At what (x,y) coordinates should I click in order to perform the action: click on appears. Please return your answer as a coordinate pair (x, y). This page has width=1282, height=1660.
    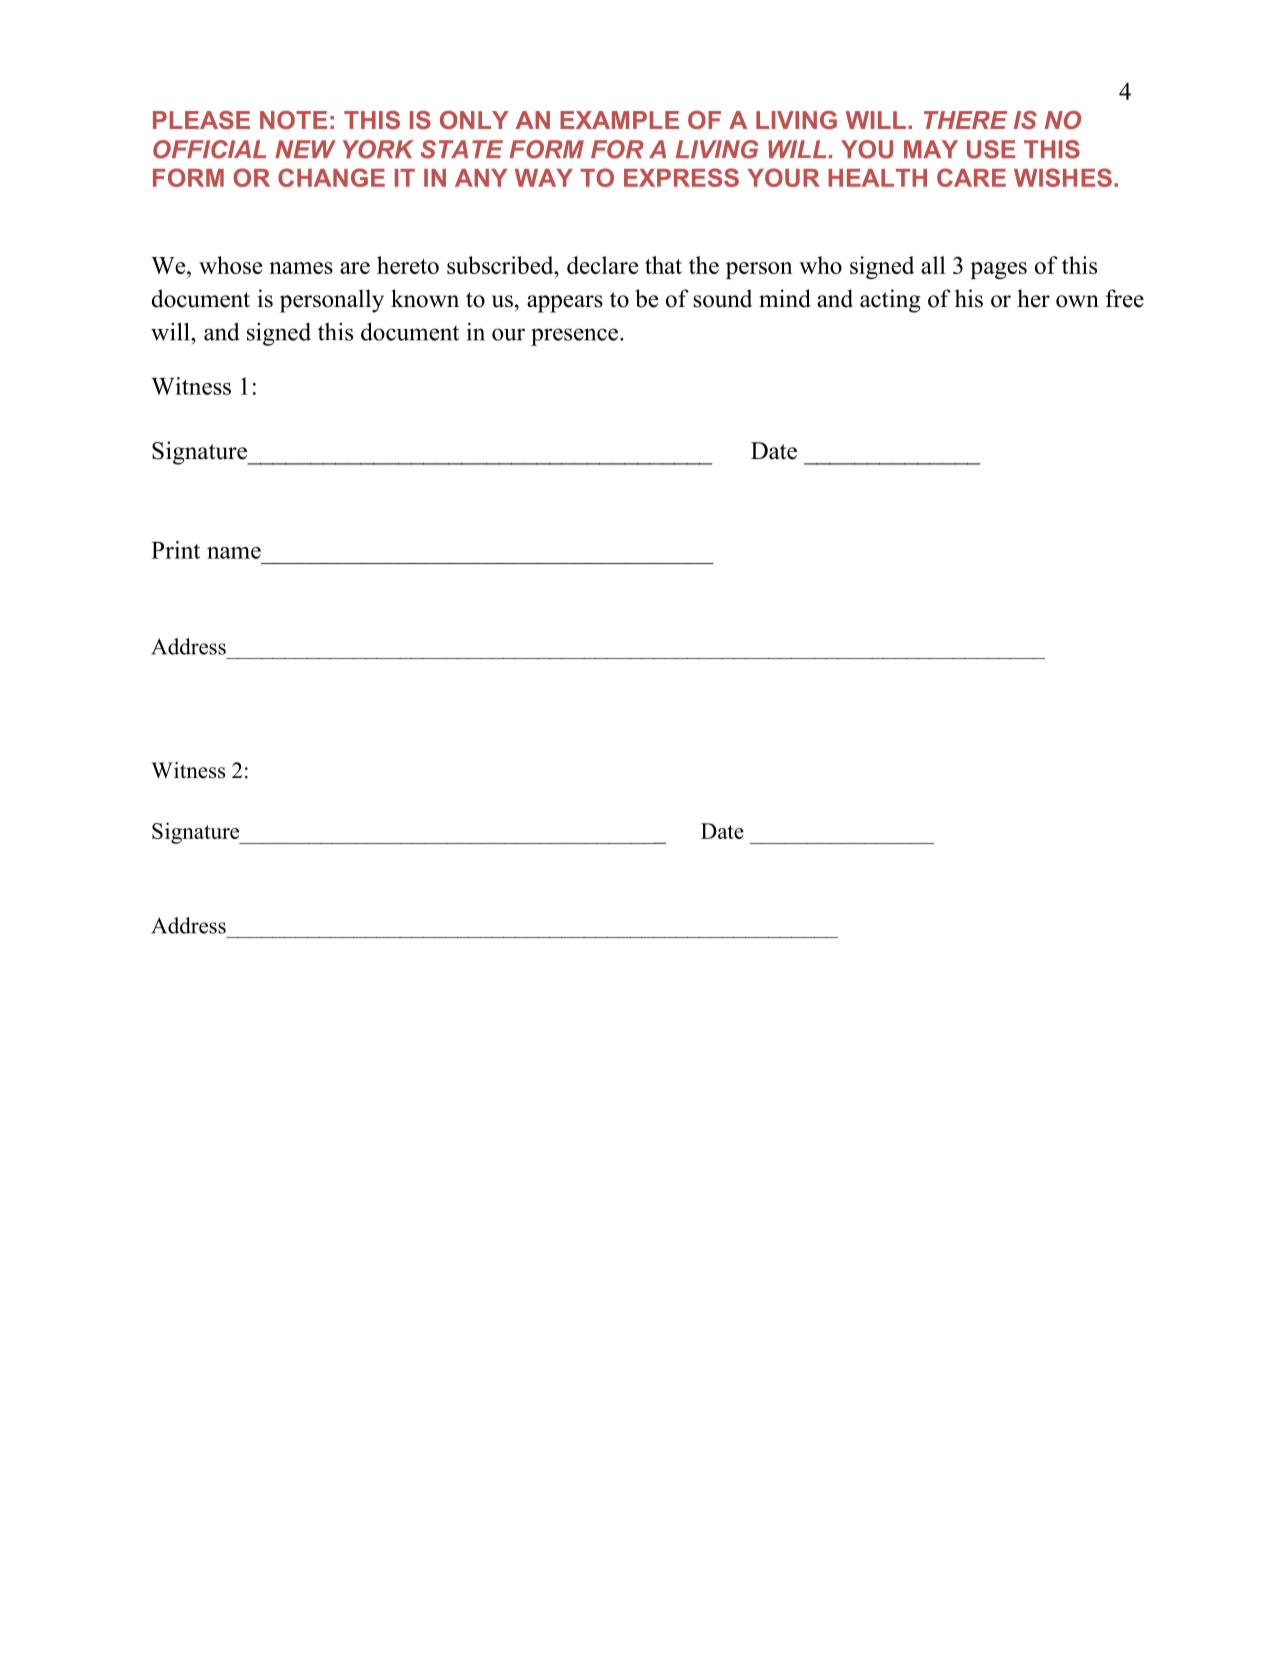
    Looking at the image, I should click on (565, 304).
